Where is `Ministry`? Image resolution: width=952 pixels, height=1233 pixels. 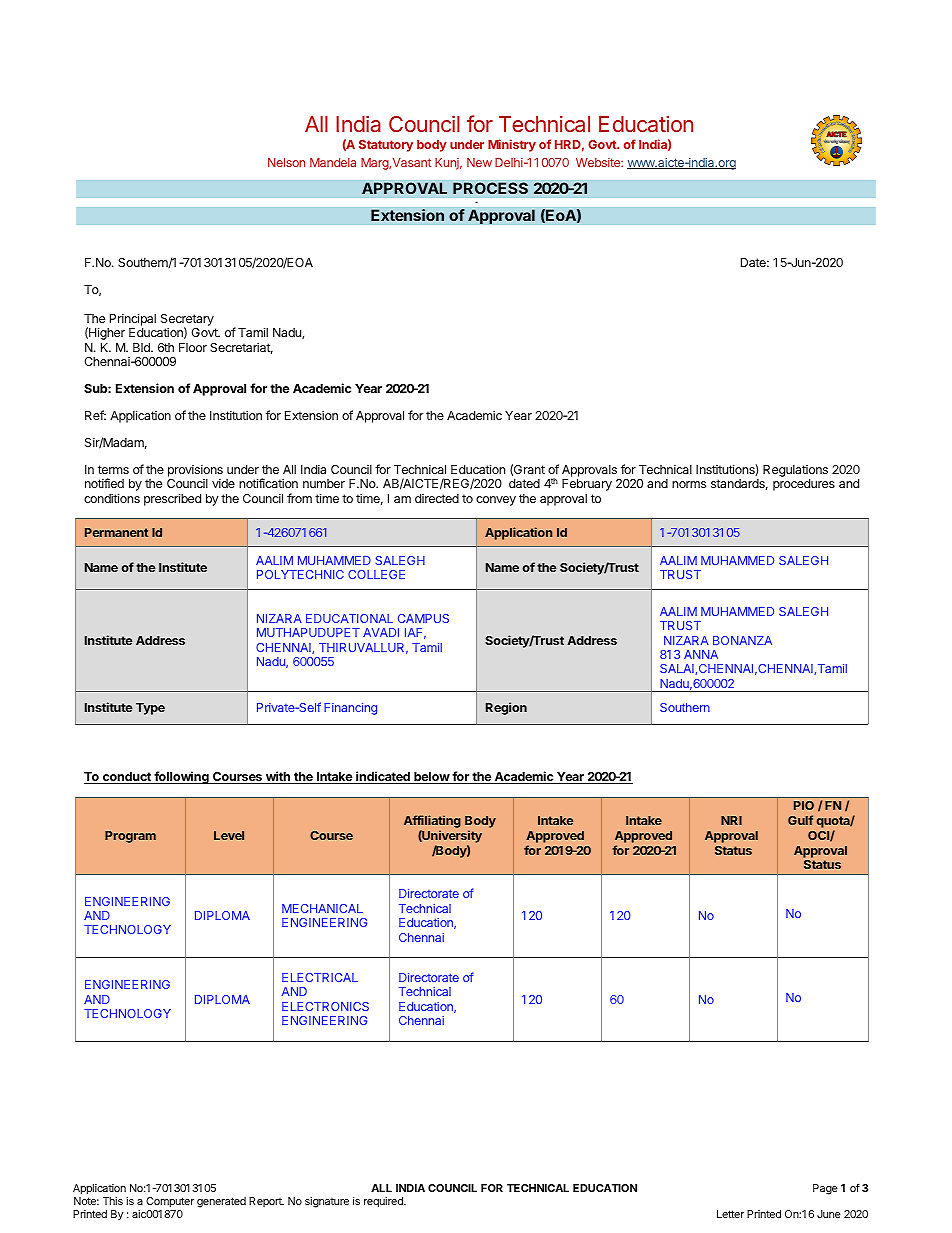
Ministry is located at coordinates (512, 145).
